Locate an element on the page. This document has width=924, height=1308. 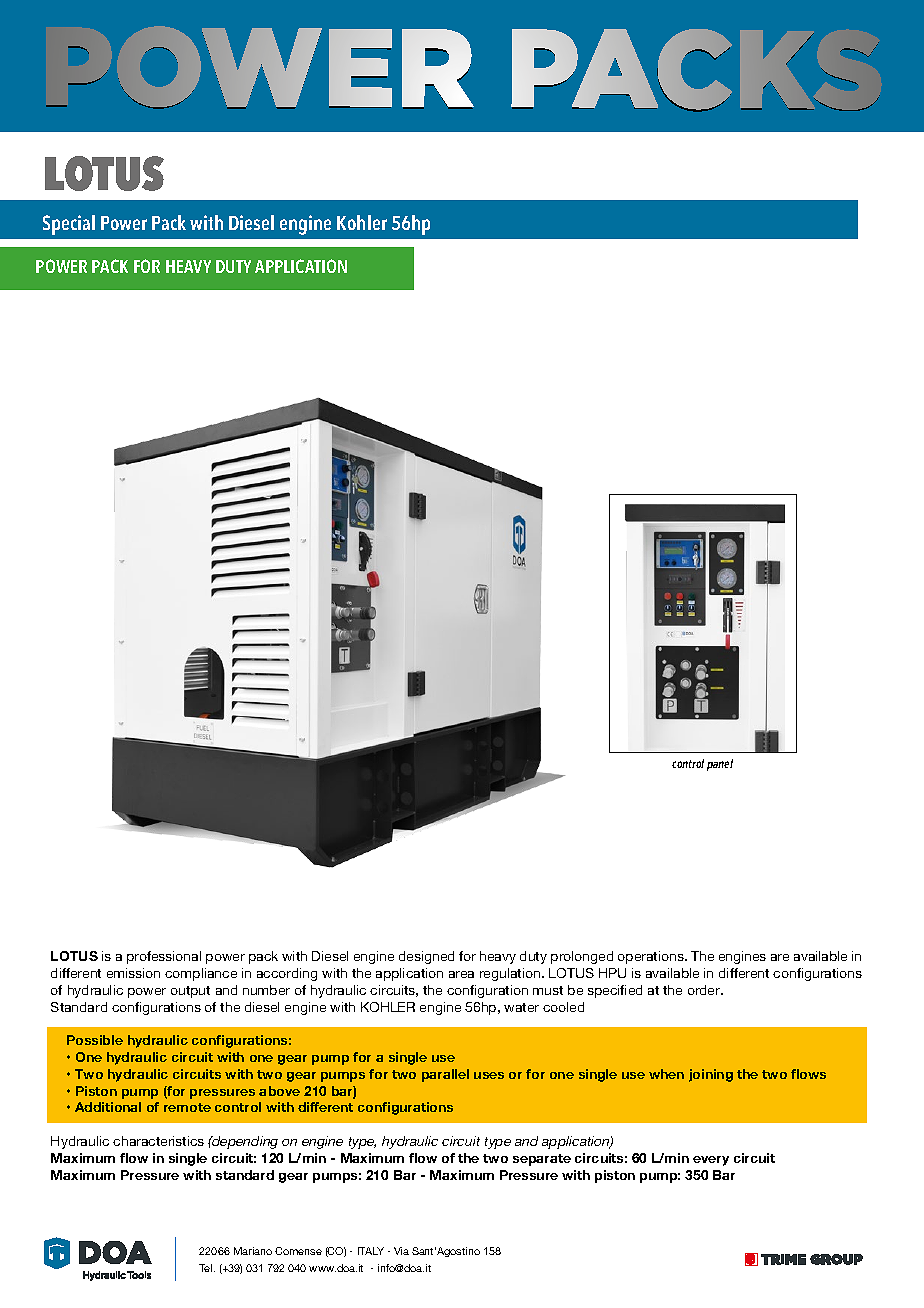
professional is located at coordinates (164, 957).
